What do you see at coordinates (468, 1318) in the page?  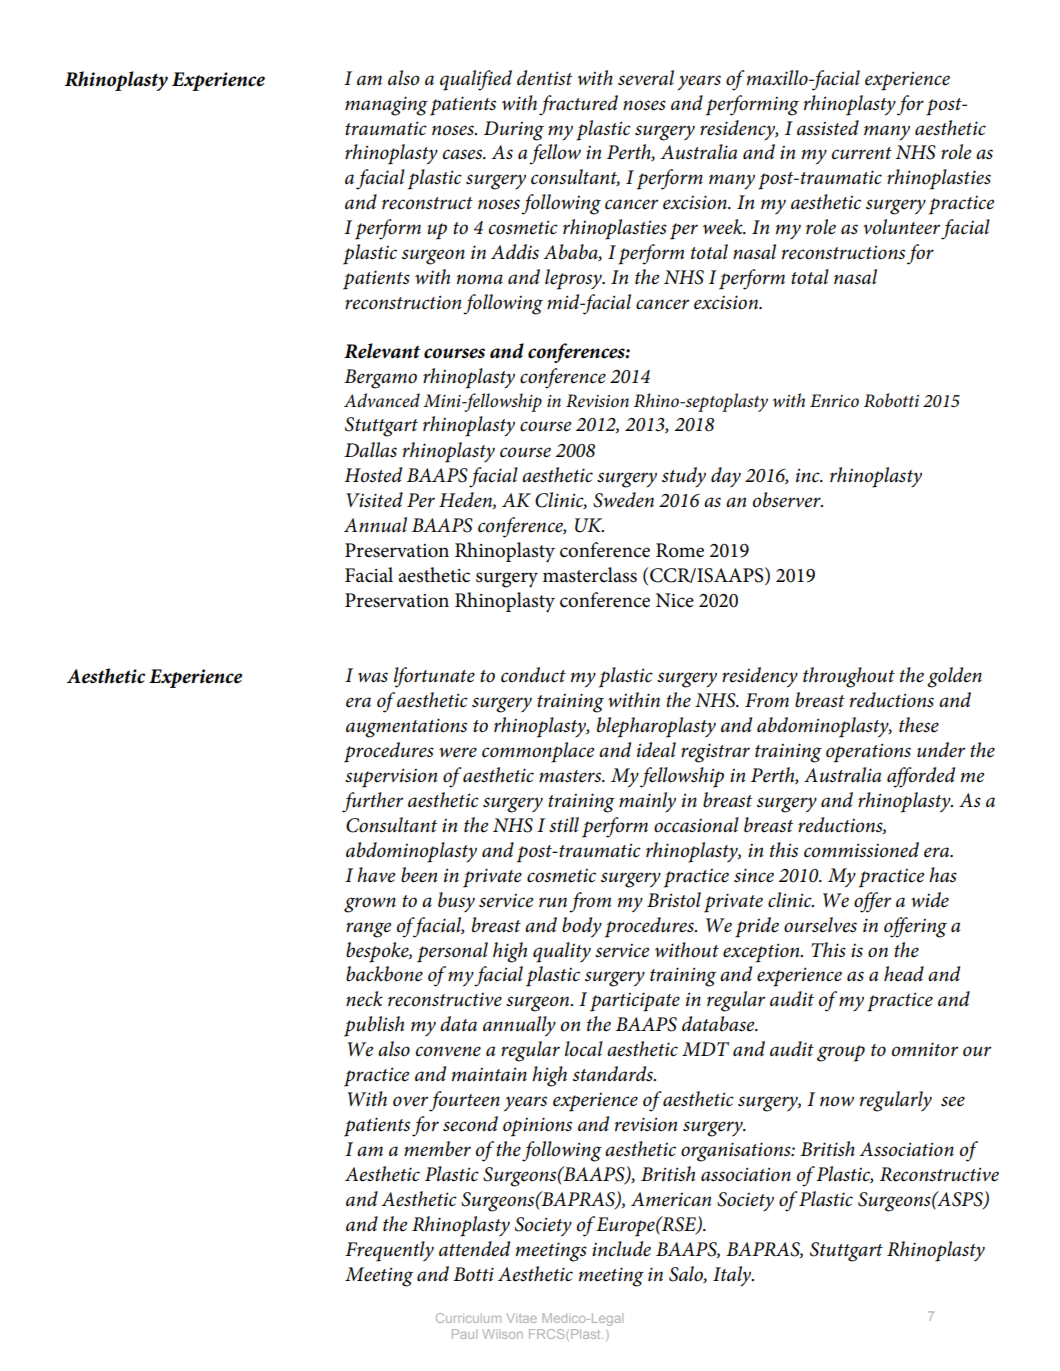 I see `Curriculum` at bounding box center [468, 1318].
